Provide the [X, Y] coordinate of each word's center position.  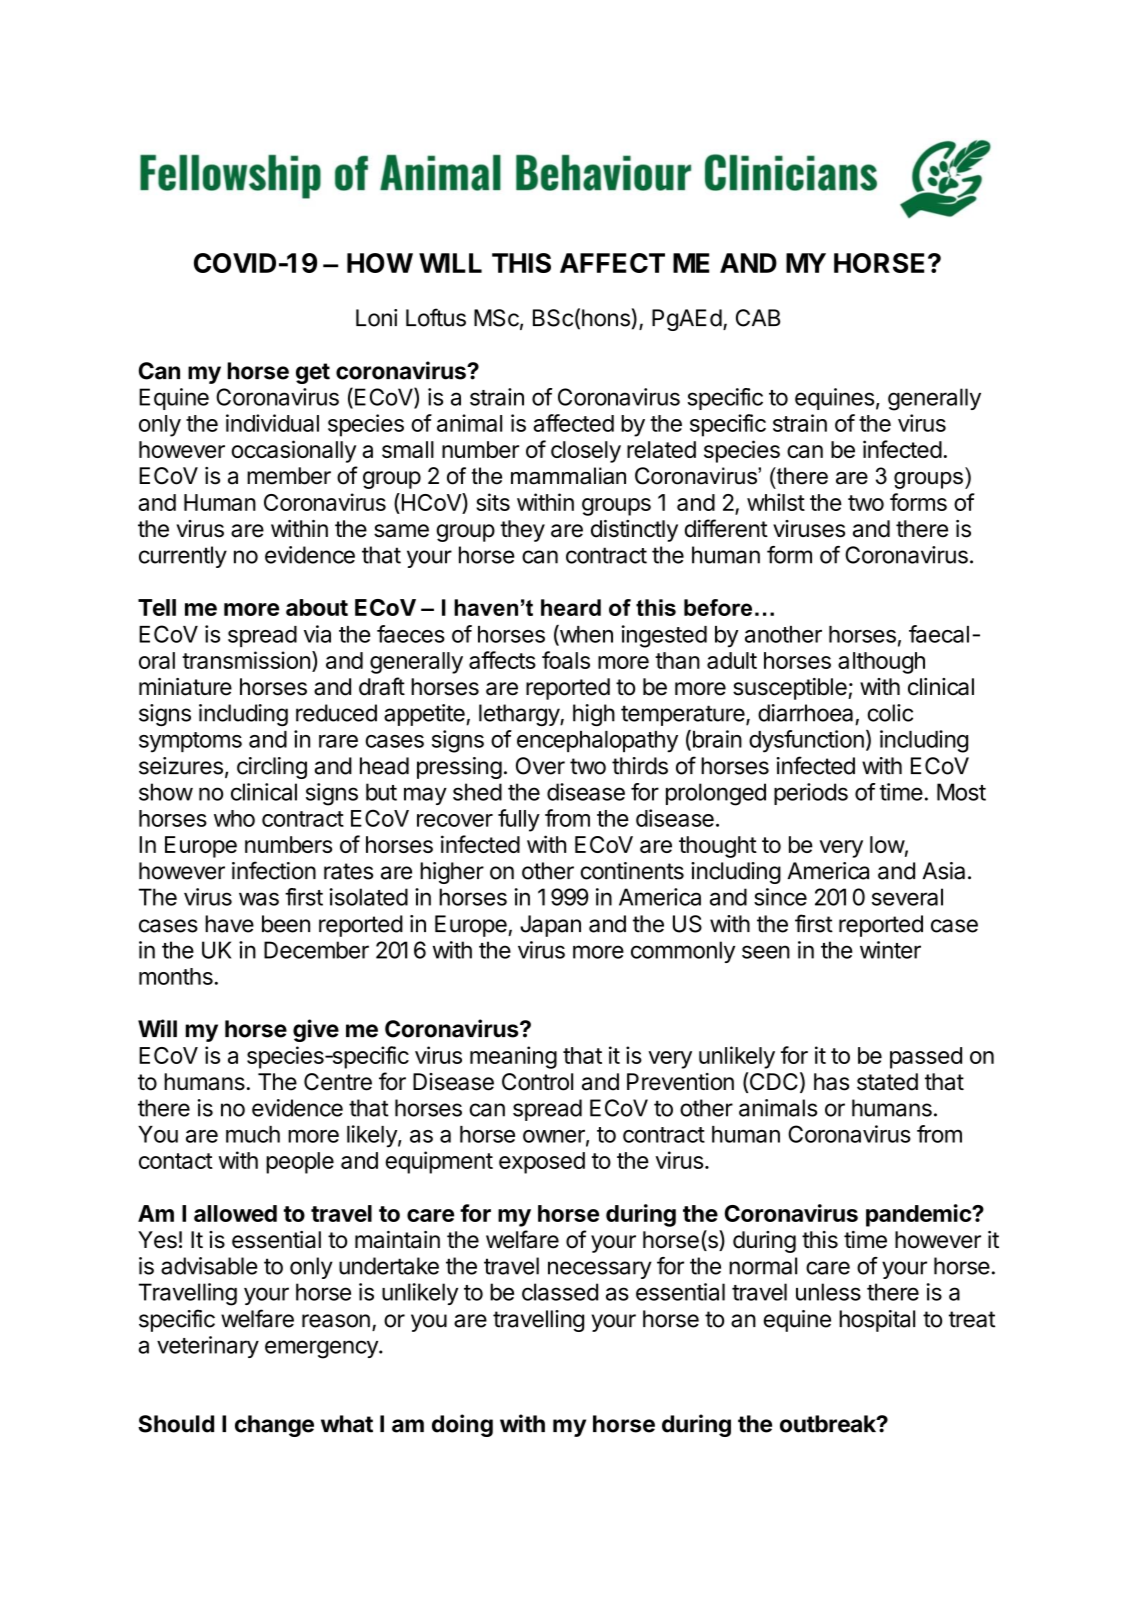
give [316, 1030]
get [313, 373]
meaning [513, 1057]
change [274, 1426]
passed [926, 1058]
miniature [185, 687]
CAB [758, 318]
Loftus [436, 317]
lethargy [520, 715]
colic [890, 713]
